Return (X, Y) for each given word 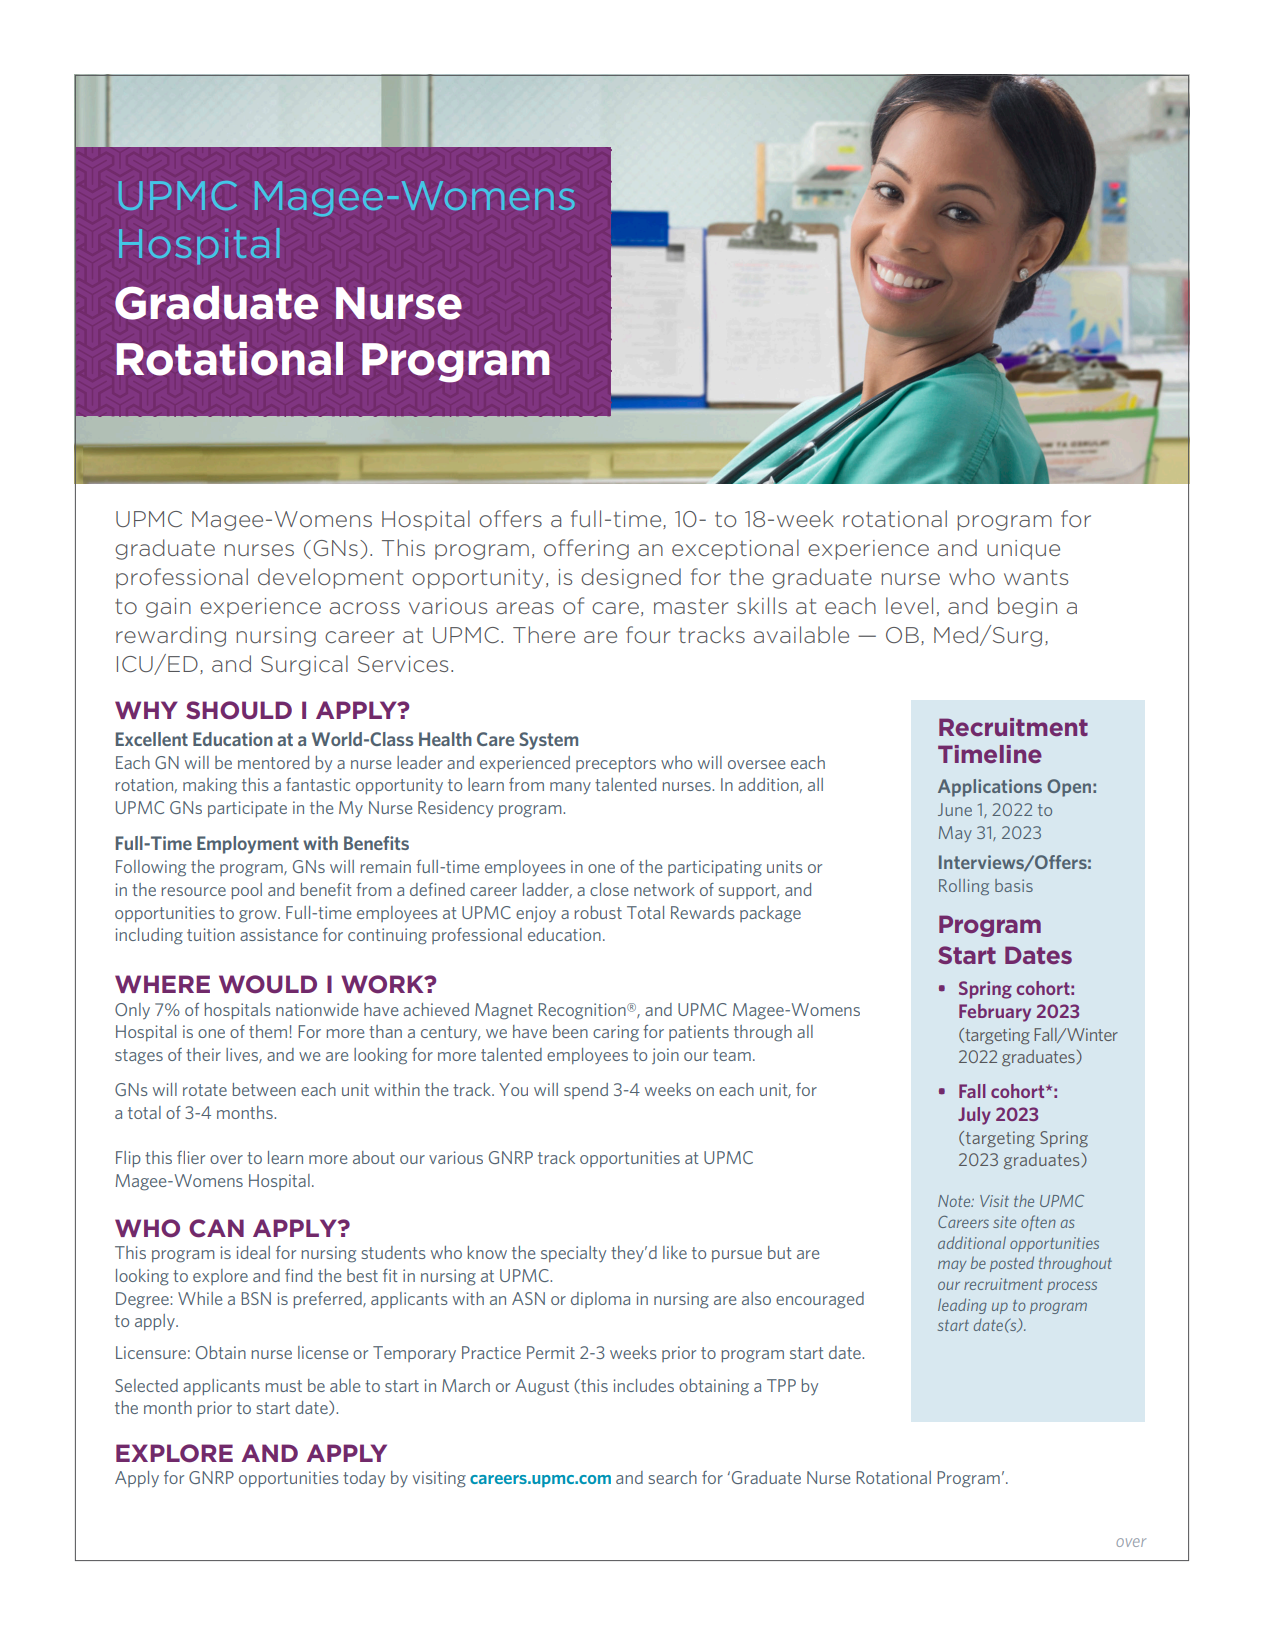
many (570, 788)
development (330, 578)
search (673, 1477)
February (995, 1013)
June (955, 809)
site (1004, 1222)
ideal (253, 1252)
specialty (573, 1254)
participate (247, 809)
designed (631, 578)
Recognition (583, 1011)
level (909, 605)
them (268, 1031)
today (364, 1479)
